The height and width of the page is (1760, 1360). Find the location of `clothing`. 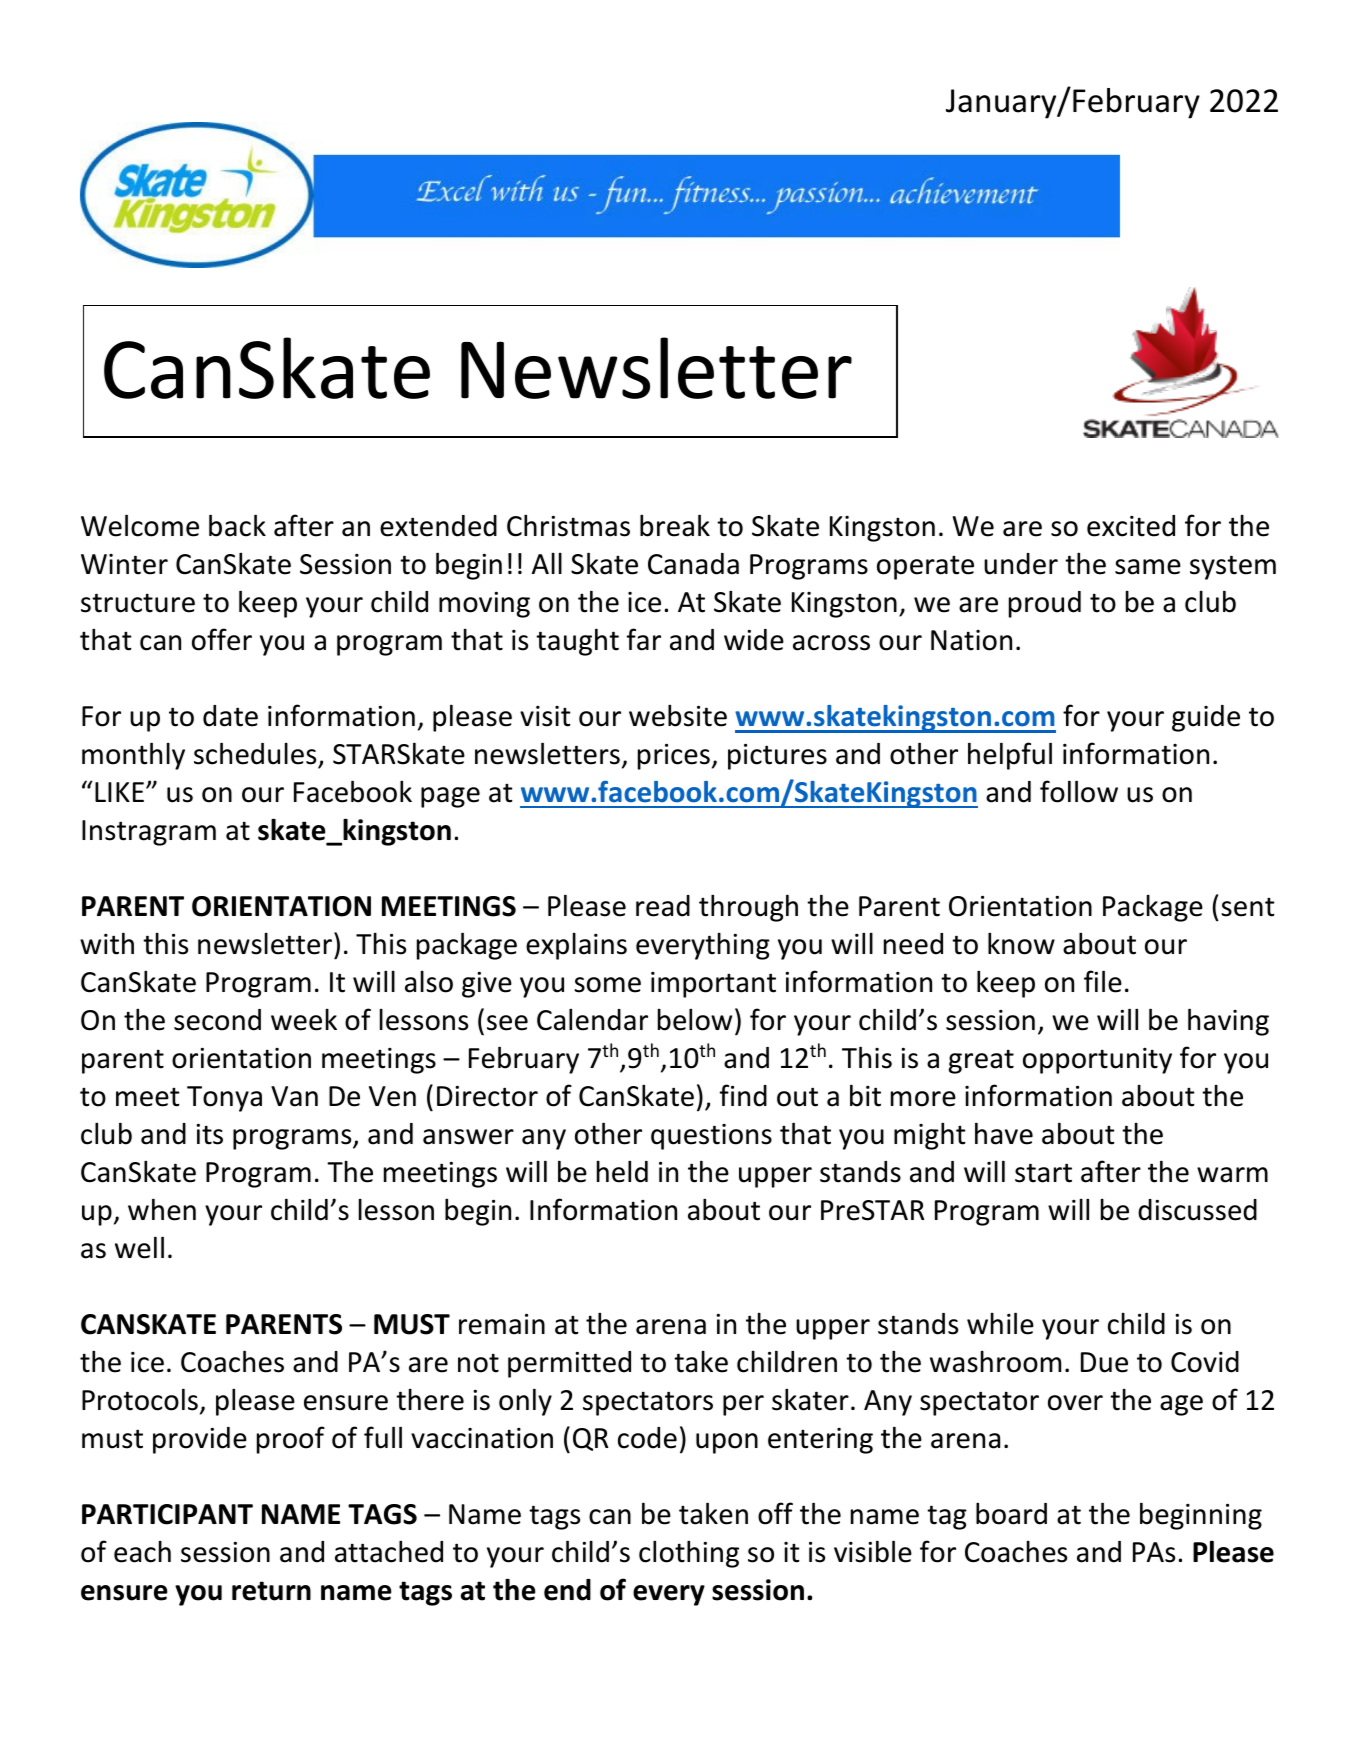

clothing is located at coordinates (689, 1554).
